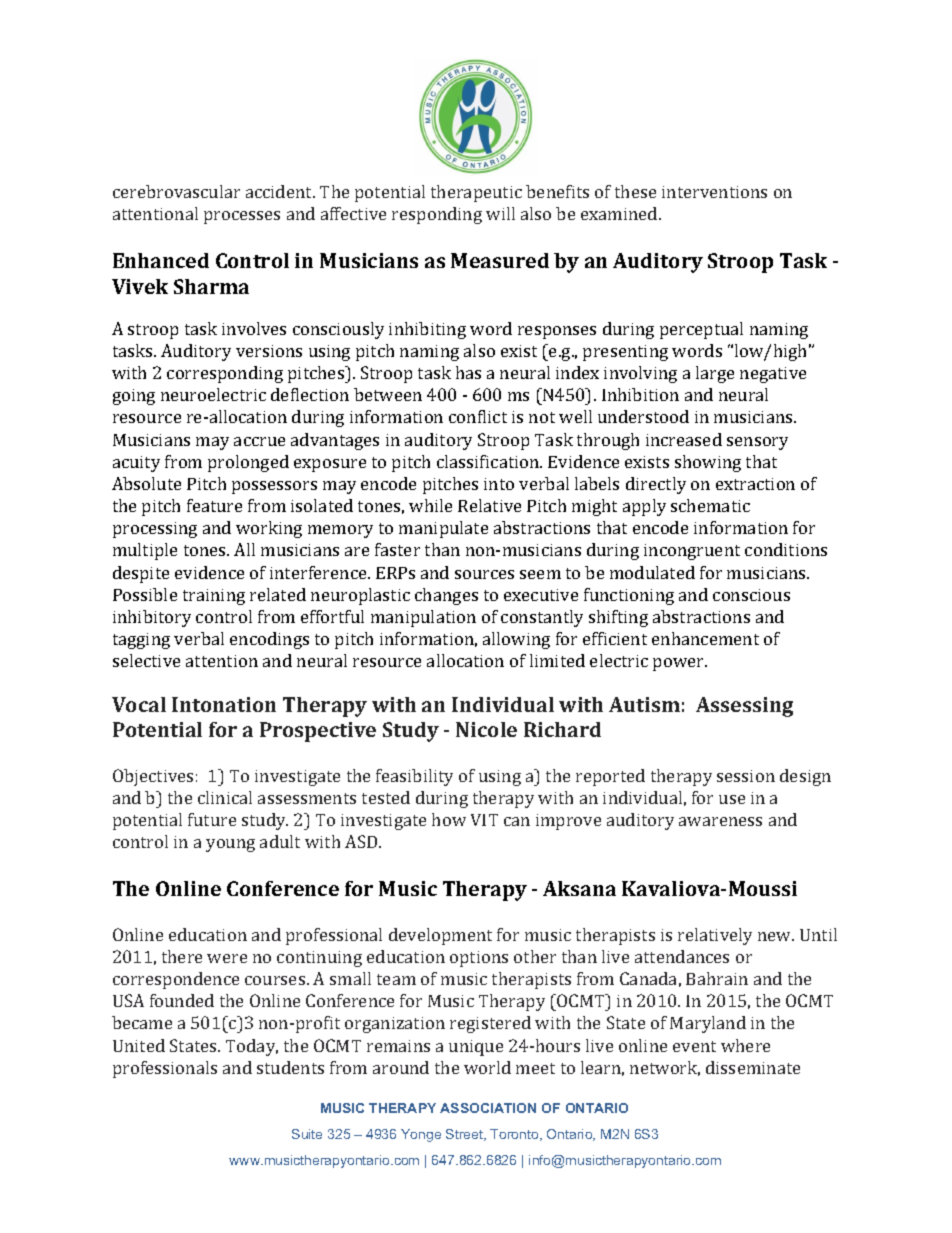 This document has width=952, height=1233. I want to click on sensory, so click(757, 443).
